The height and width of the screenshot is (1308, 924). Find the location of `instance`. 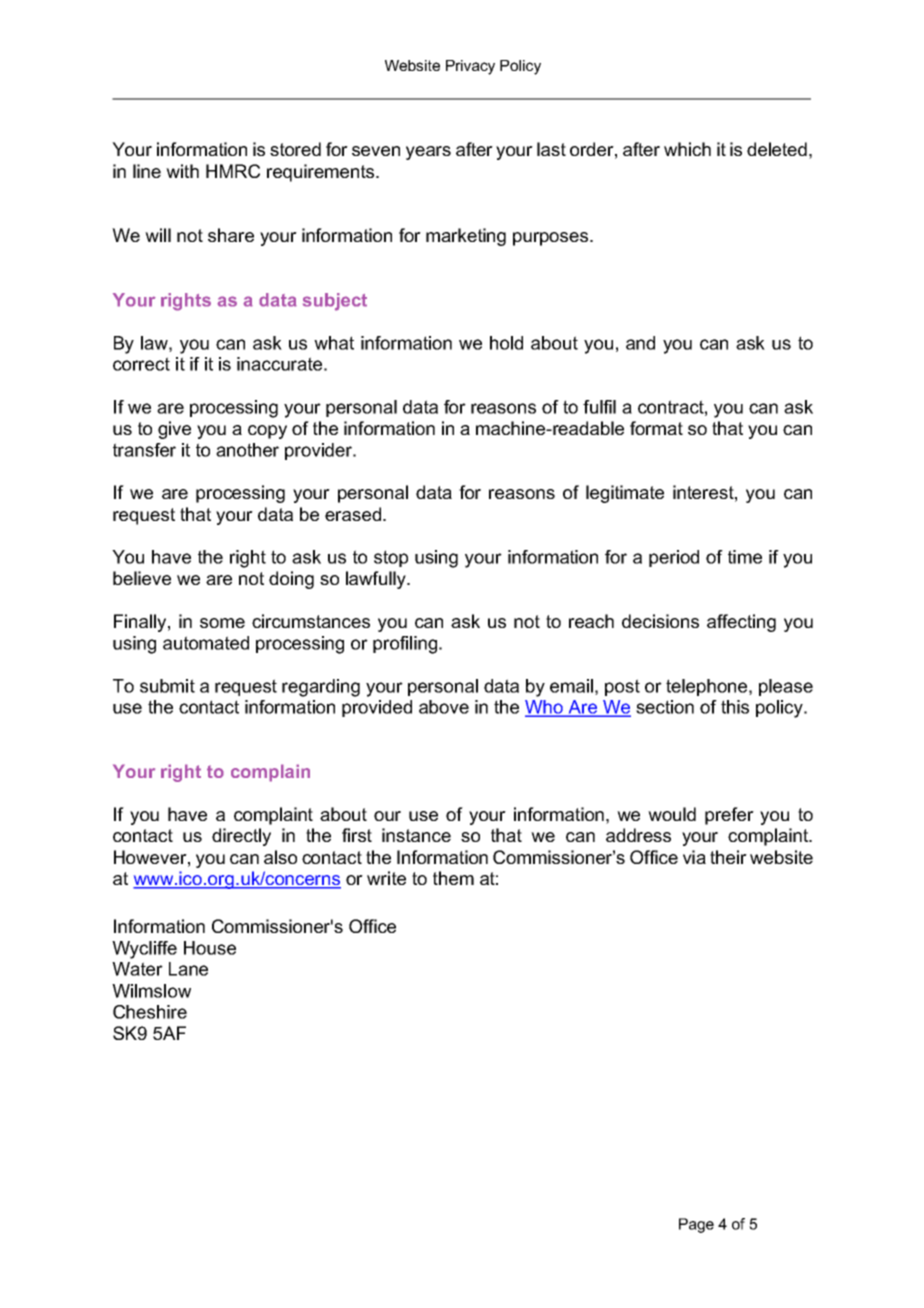

instance is located at coordinates (416, 835).
